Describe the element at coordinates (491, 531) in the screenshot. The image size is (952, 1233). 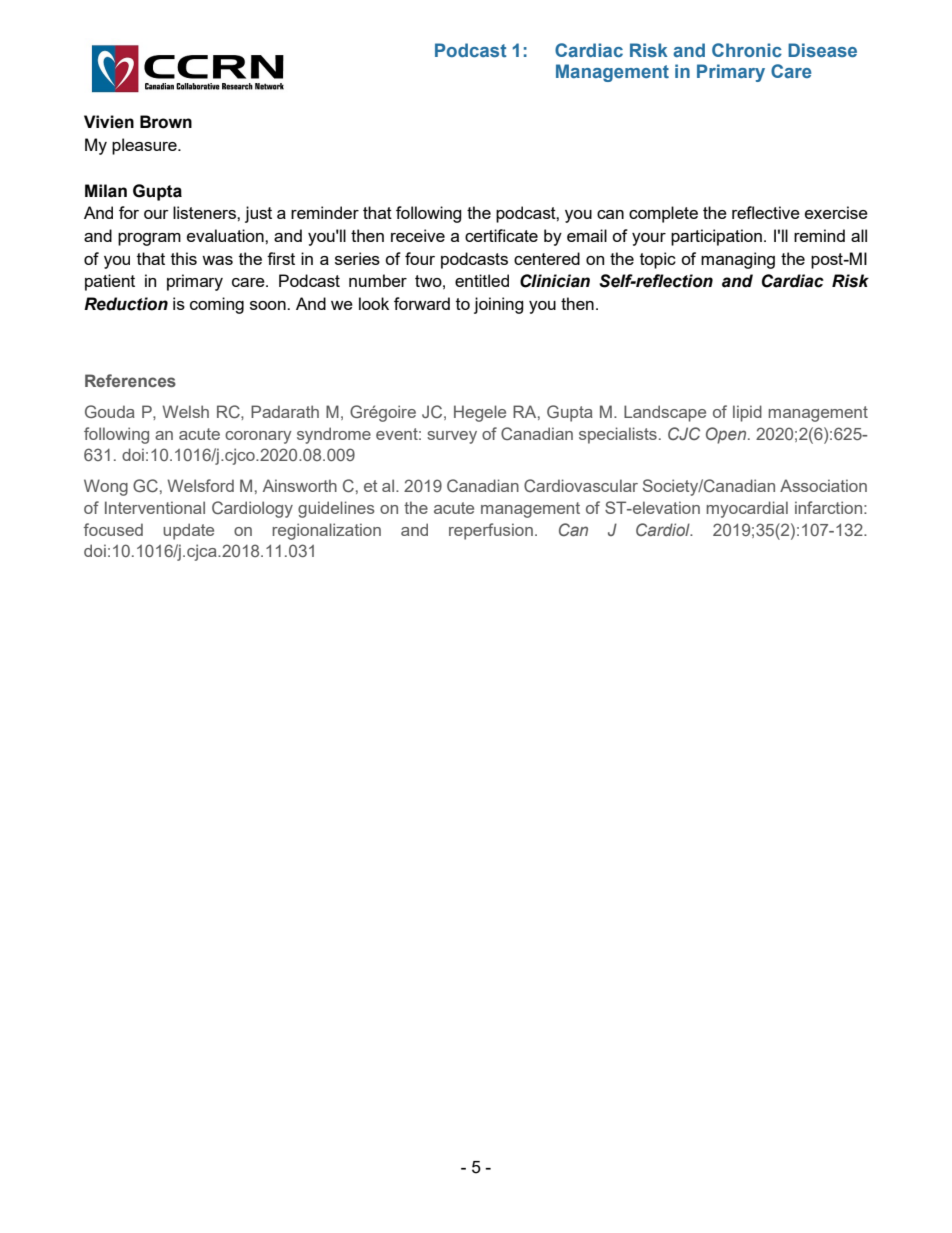
I see `reperfusion` at that location.
